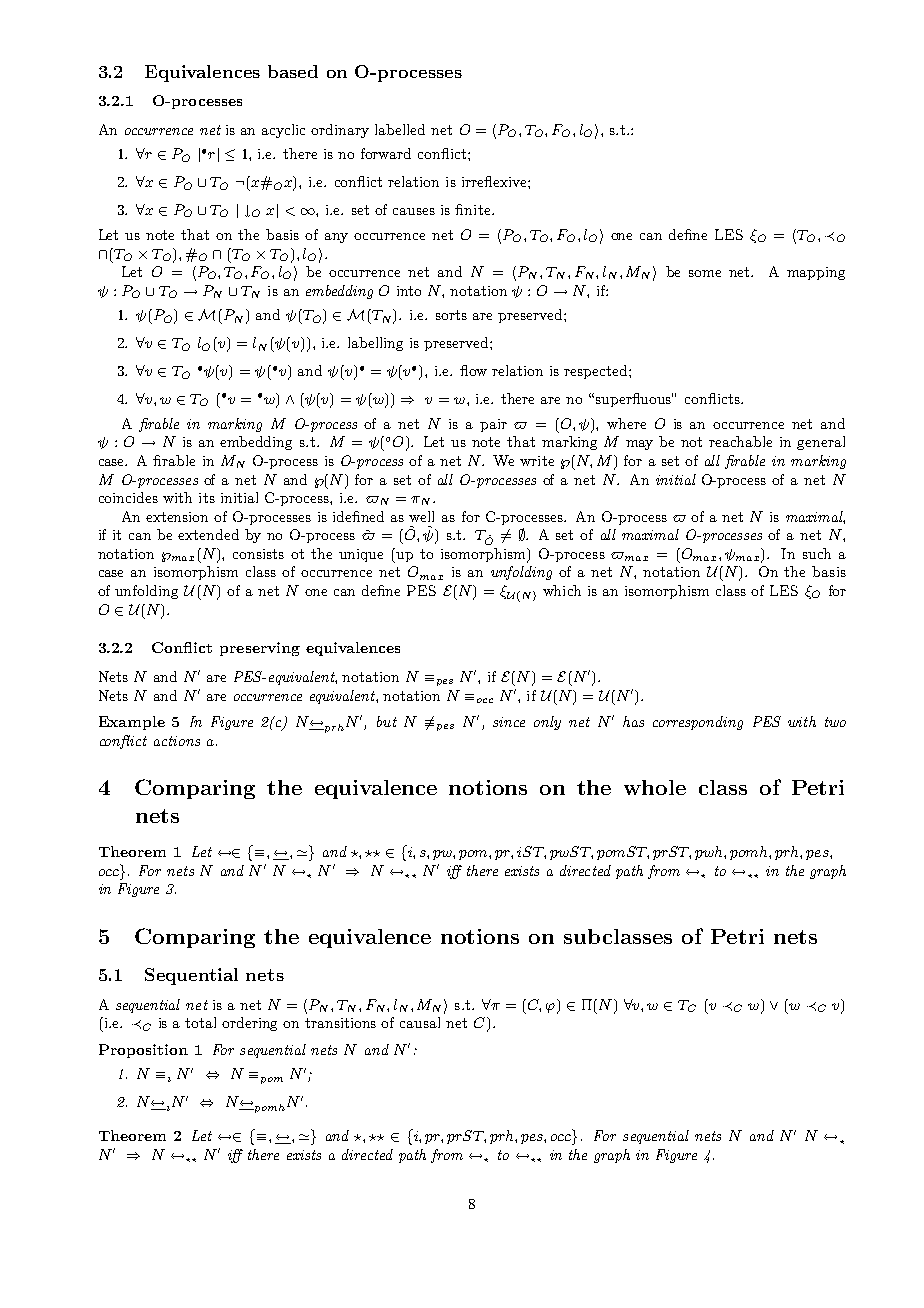  Describe the element at coordinates (208, 534) in the screenshot. I see `extended` at that location.
